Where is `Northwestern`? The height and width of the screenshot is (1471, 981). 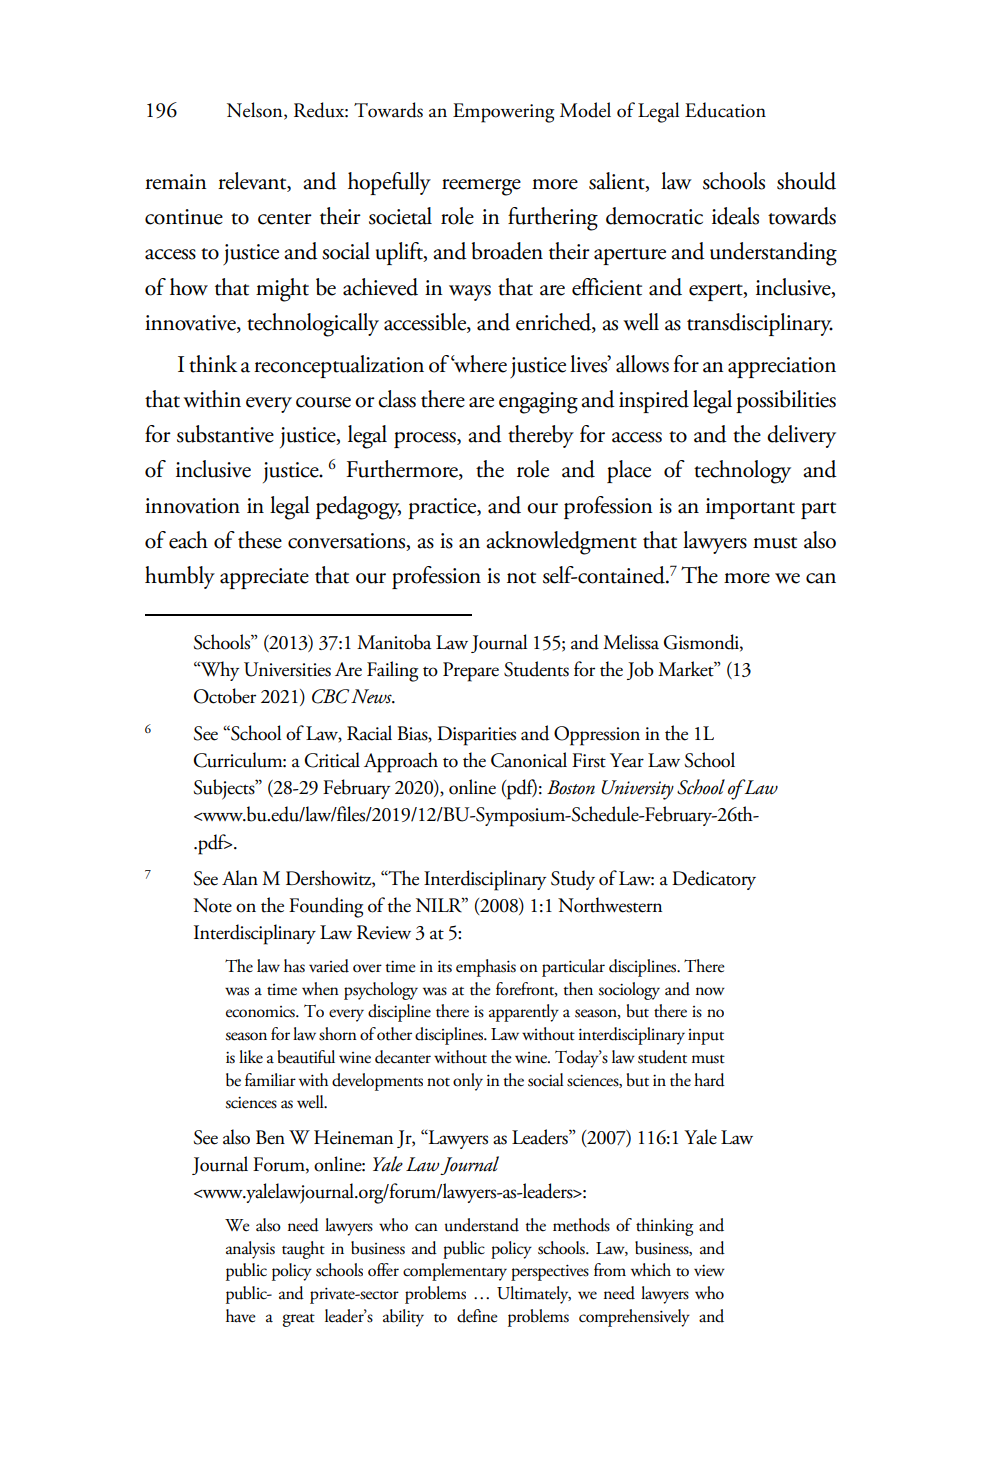 Northwestern is located at coordinates (610, 905).
